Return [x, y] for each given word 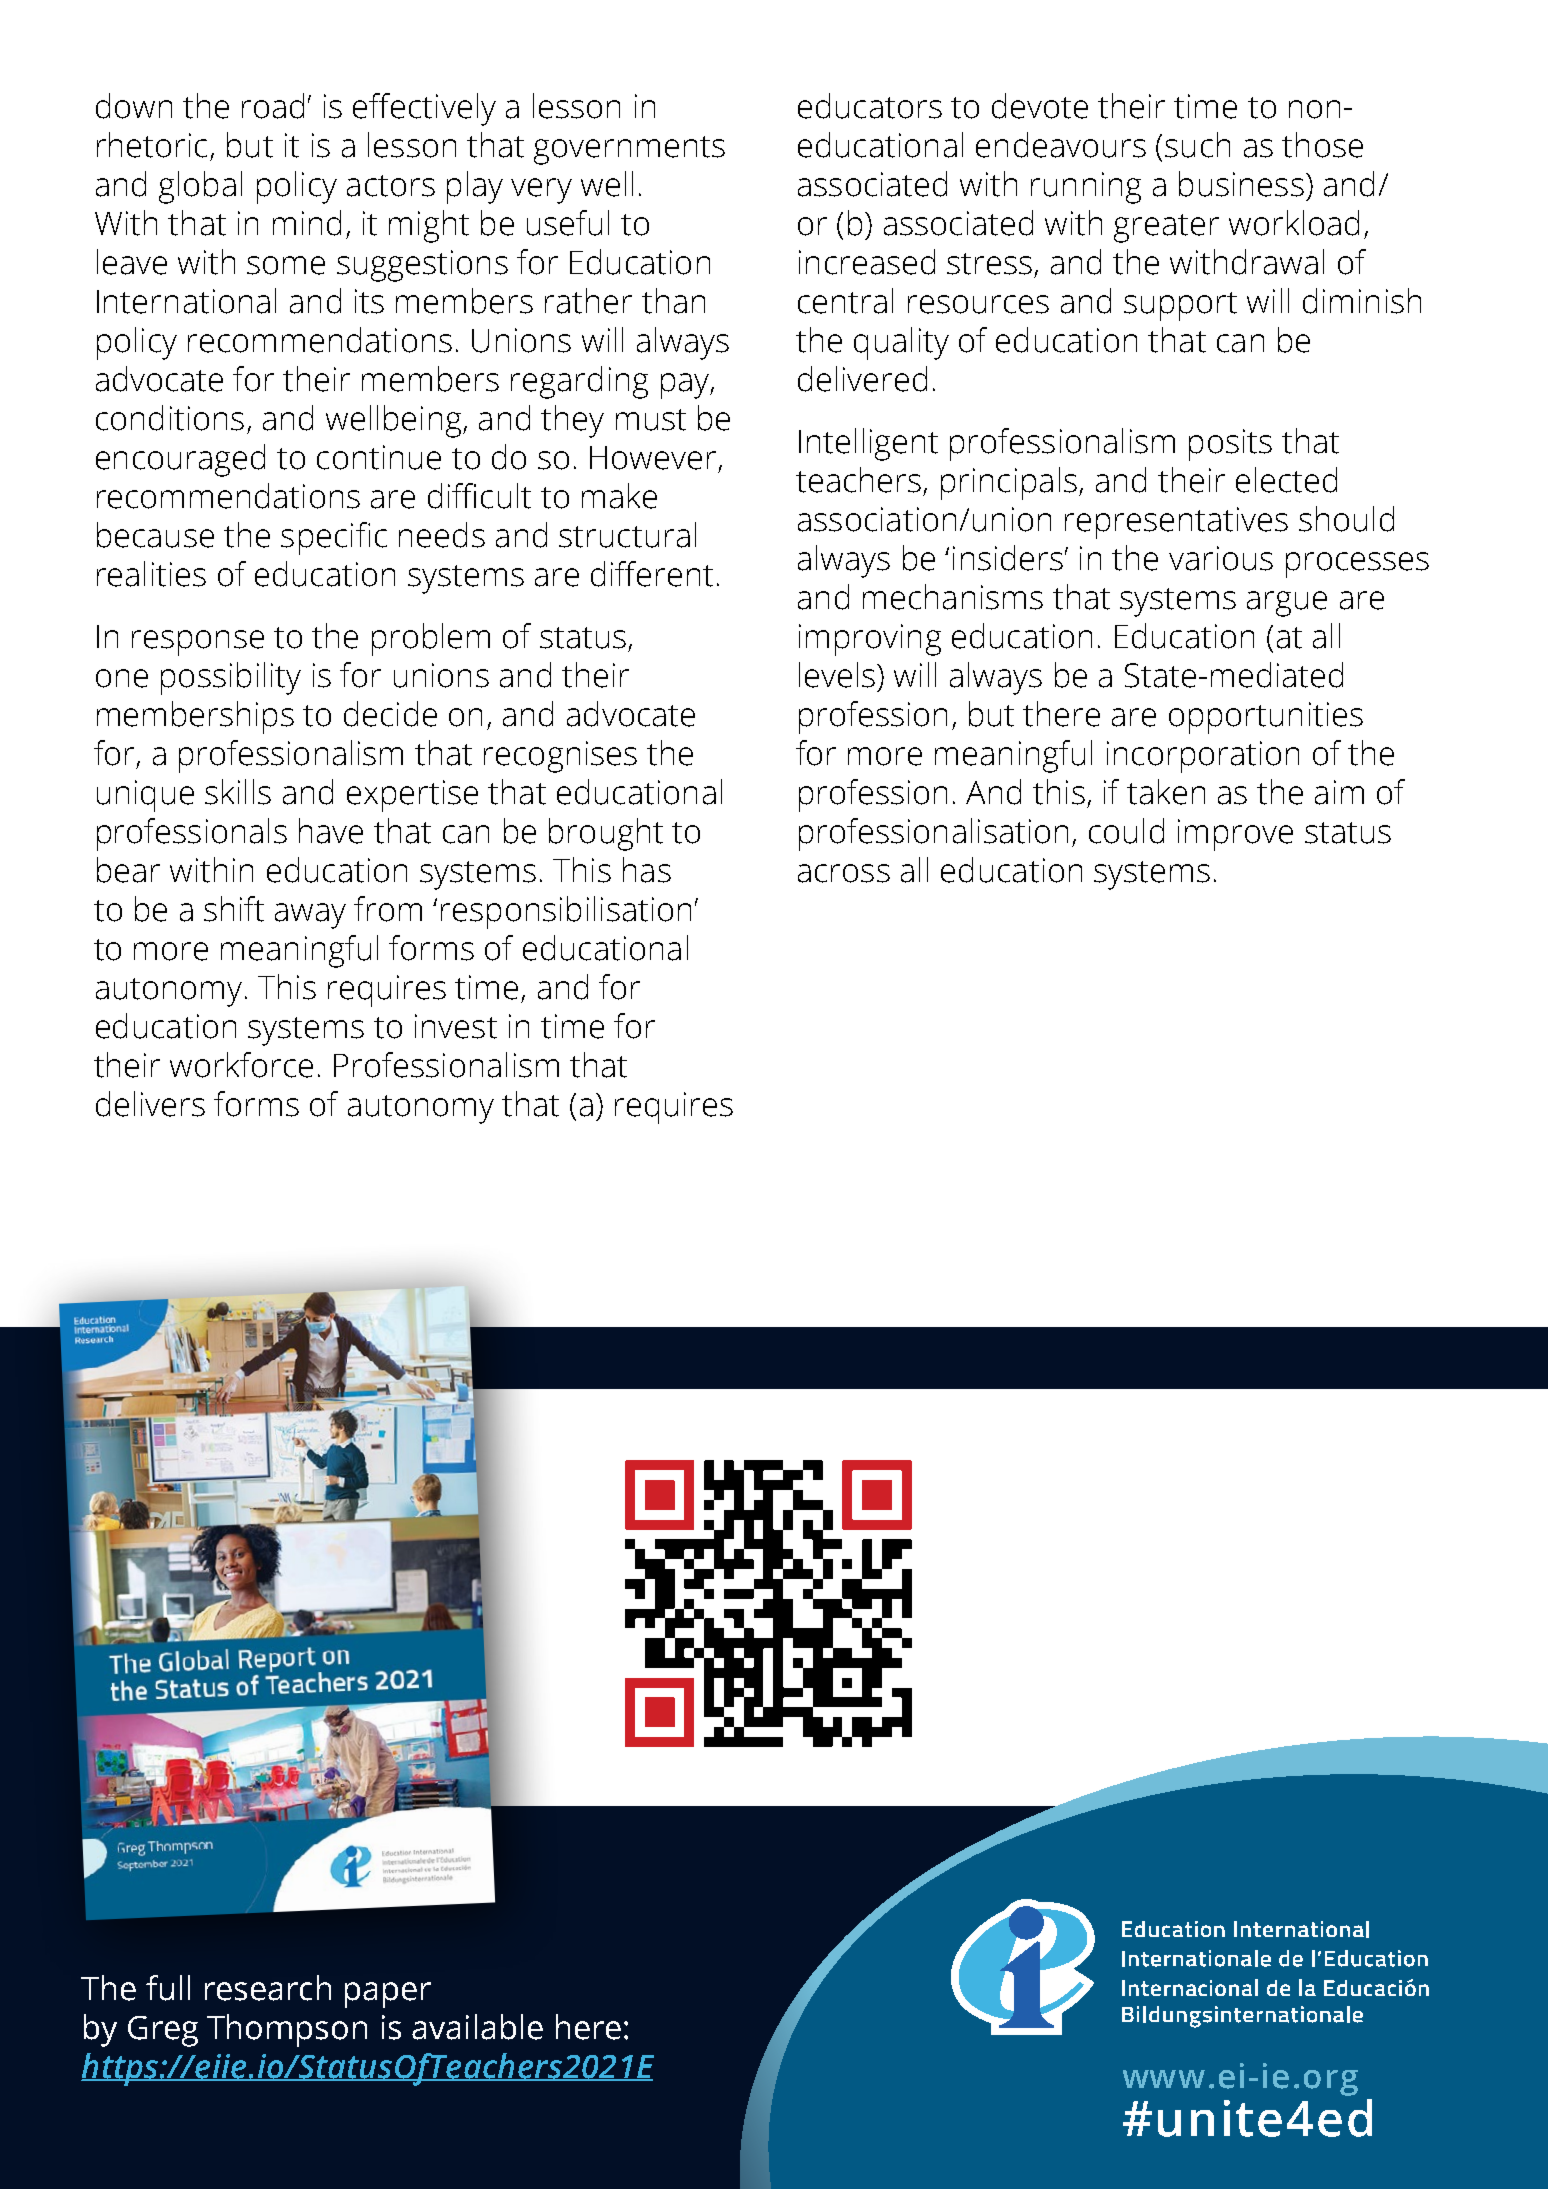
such [1197, 145]
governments [629, 150]
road [273, 106]
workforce [241, 1065]
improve [1235, 835]
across [844, 873]
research [268, 1988]
